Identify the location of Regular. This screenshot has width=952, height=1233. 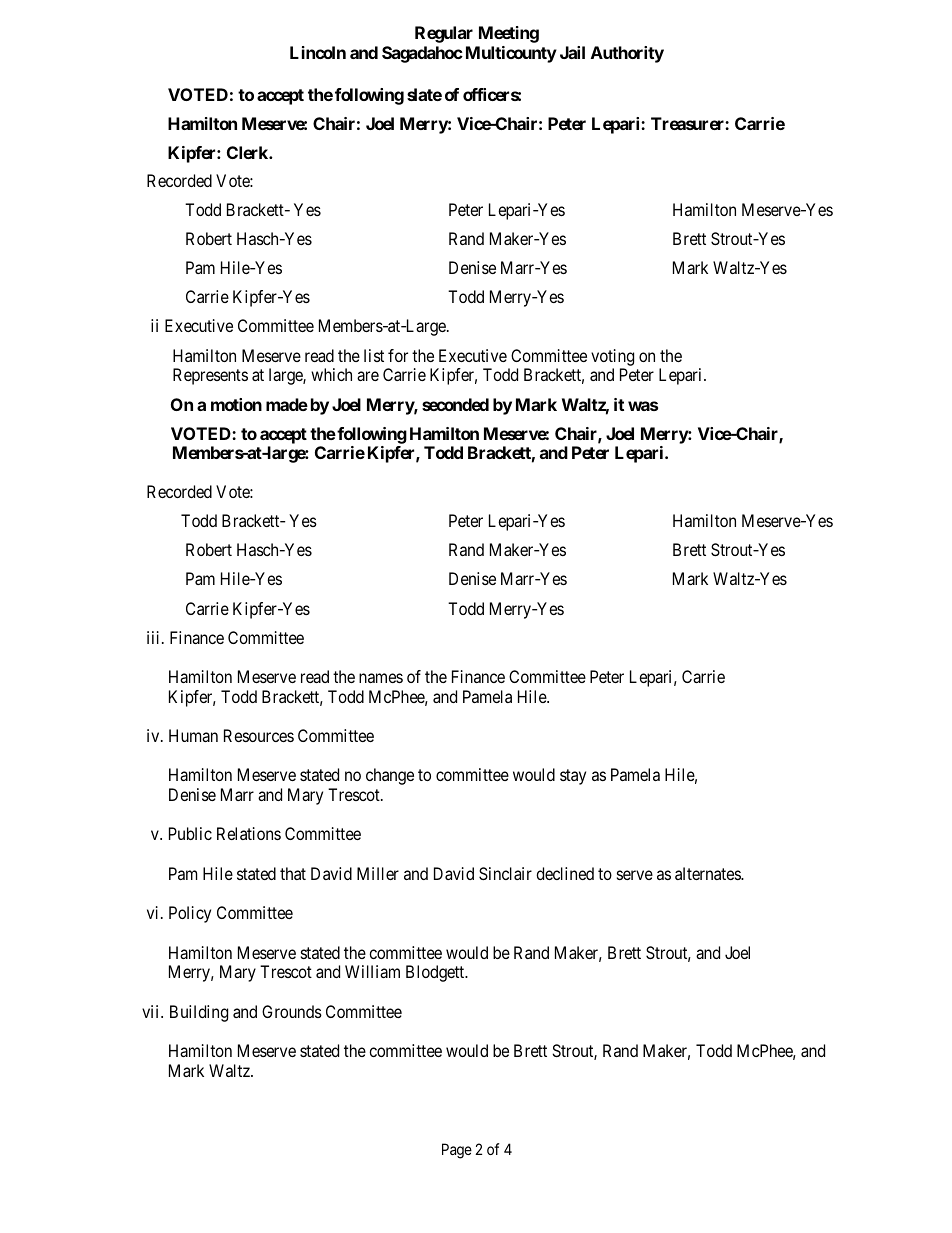
(444, 34).
